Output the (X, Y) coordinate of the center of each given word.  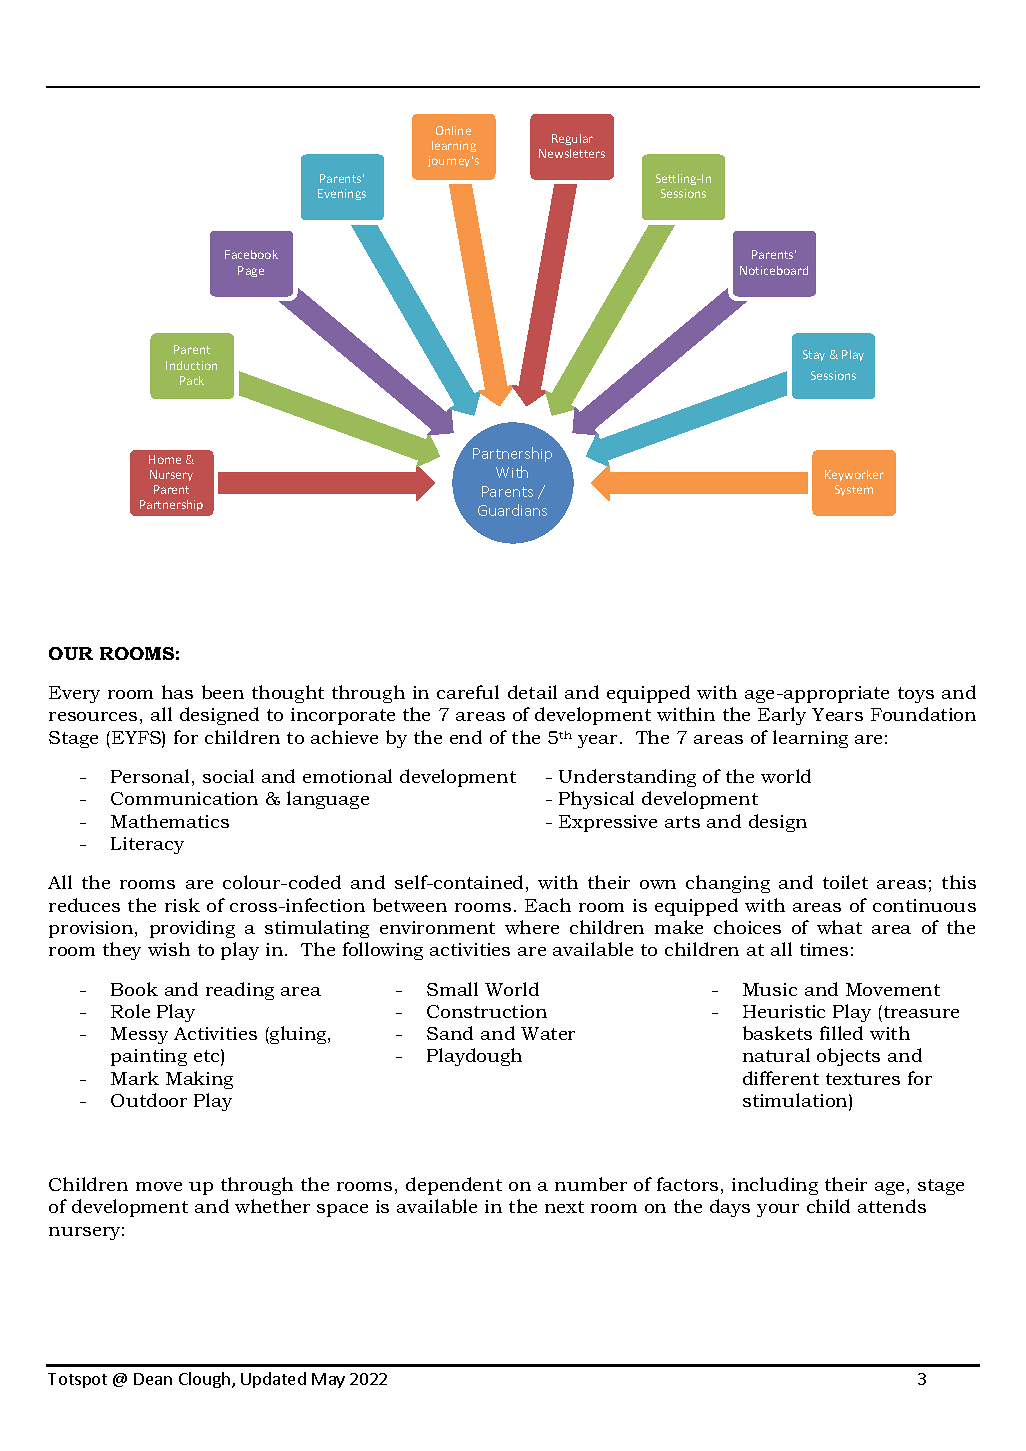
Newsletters (572, 153)
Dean (153, 1379)
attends (892, 1206)
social (228, 776)
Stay (814, 355)
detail (532, 692)
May (328, 1380)
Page (251, 271)
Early (782, 716)
